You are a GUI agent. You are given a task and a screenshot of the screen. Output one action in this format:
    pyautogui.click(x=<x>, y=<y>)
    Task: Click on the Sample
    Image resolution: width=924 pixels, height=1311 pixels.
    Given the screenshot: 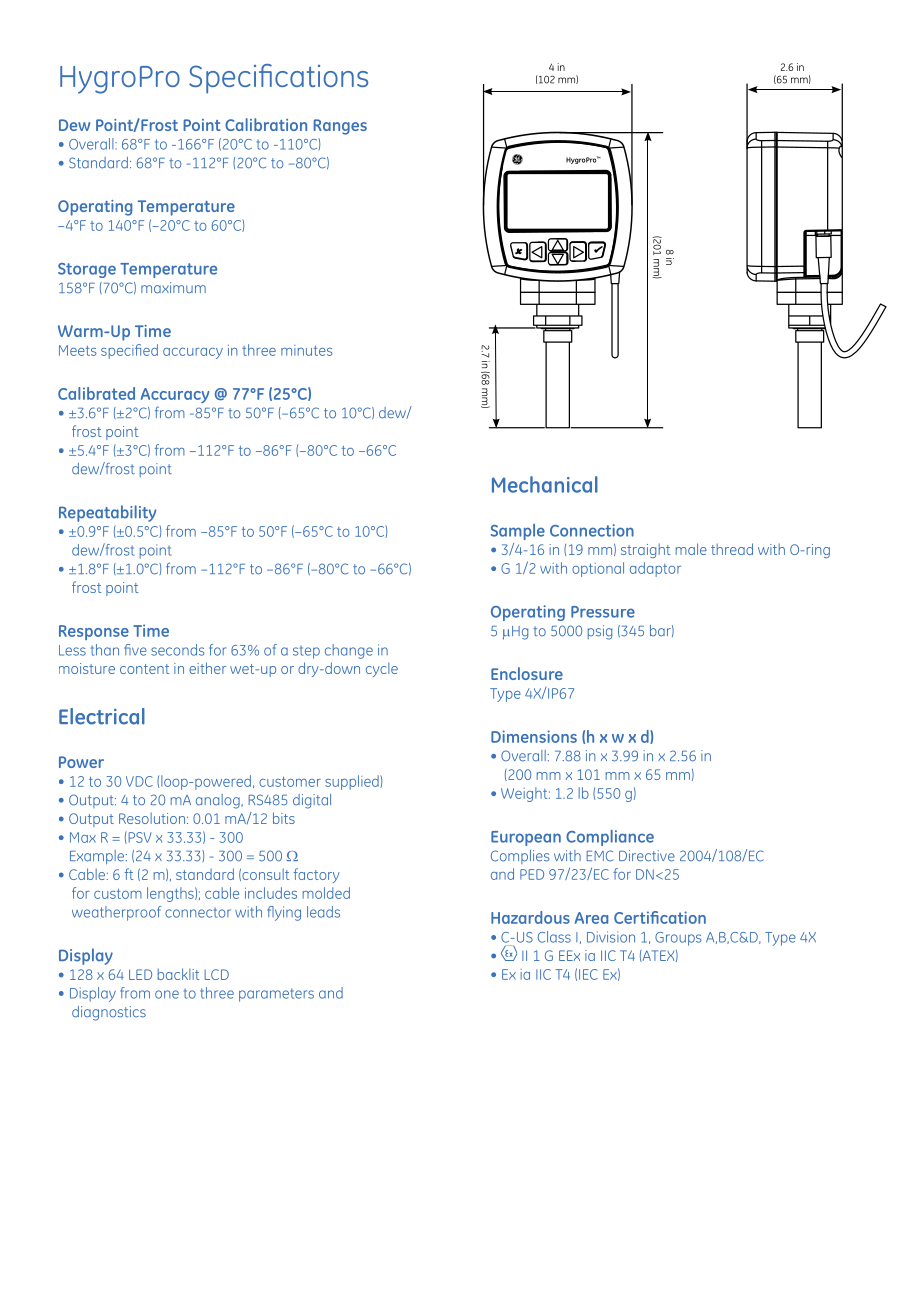 What is the action you would take?
    pyautogui.click(x=518, y=532)
